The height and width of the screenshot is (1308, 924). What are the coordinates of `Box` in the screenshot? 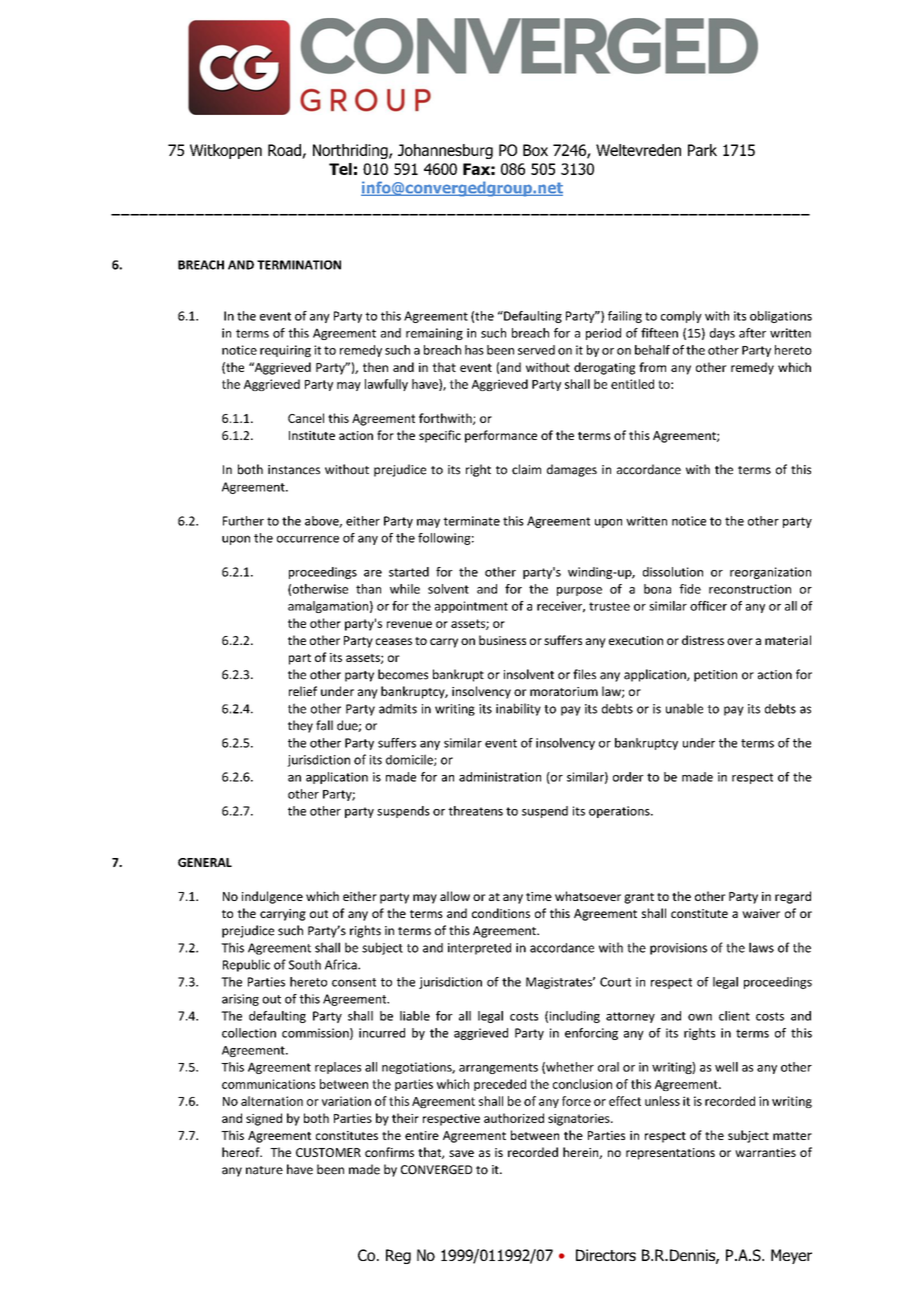 It's located at (535, 150).
